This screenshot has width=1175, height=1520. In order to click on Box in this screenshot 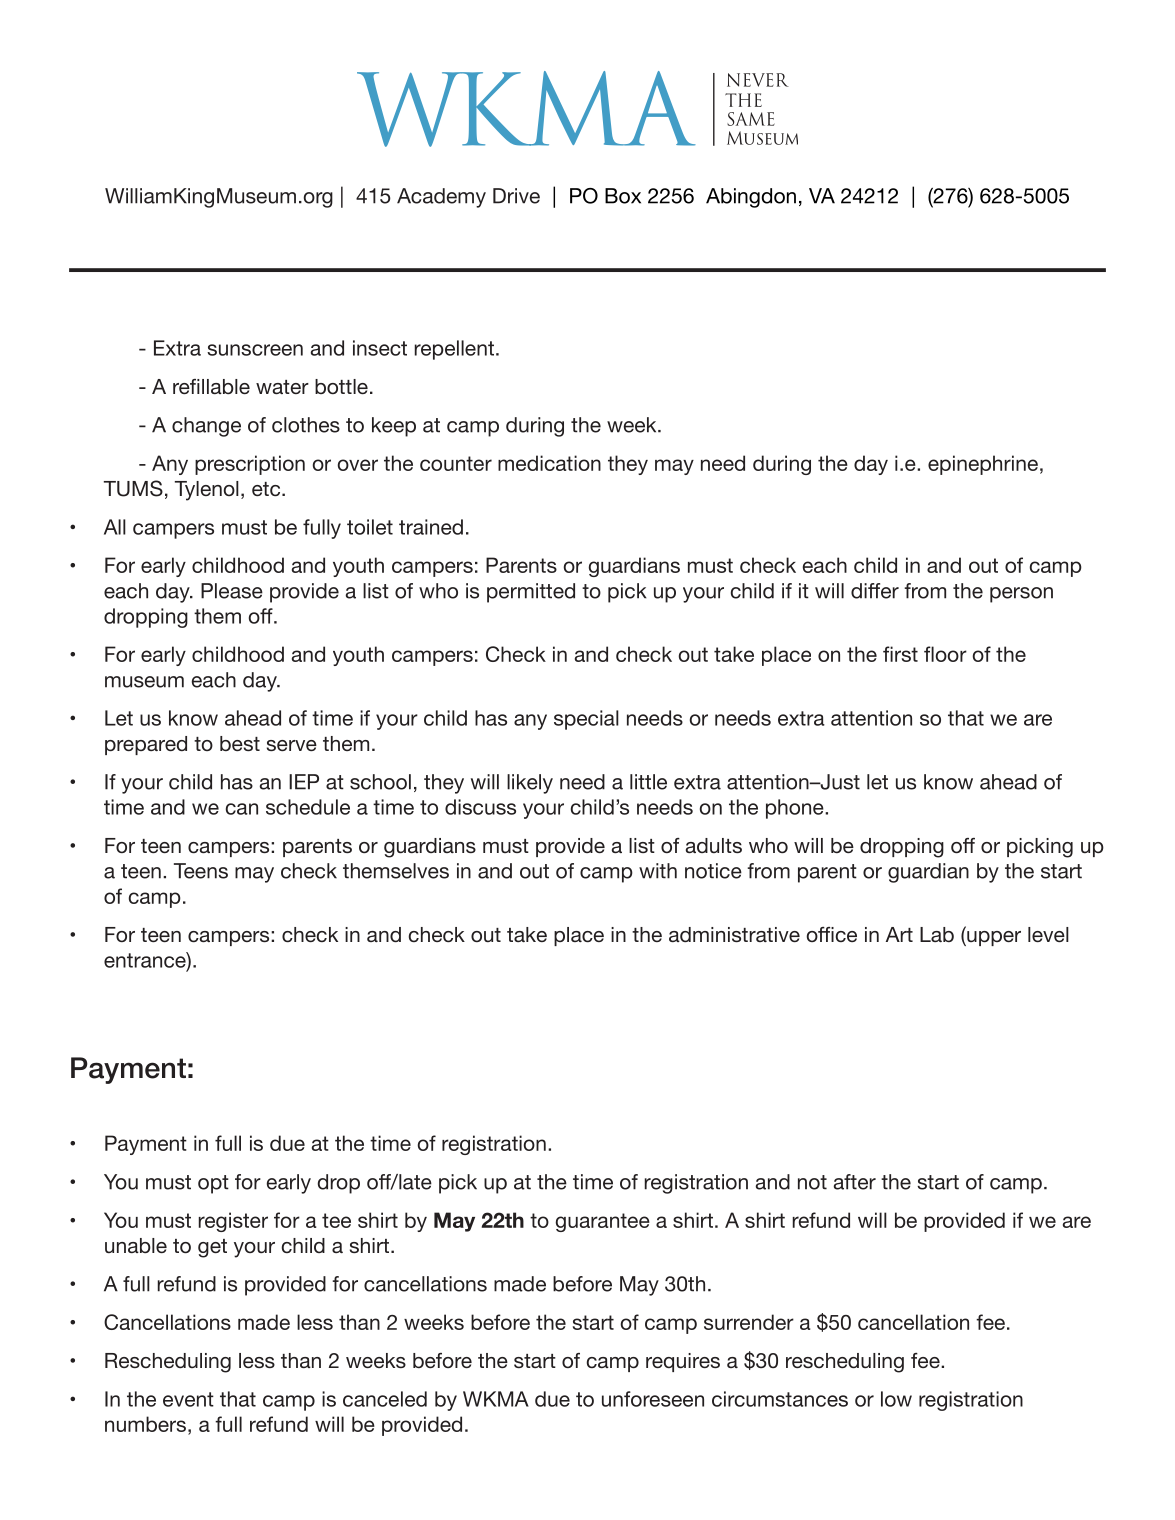, I will do `click(623, 196)`.
